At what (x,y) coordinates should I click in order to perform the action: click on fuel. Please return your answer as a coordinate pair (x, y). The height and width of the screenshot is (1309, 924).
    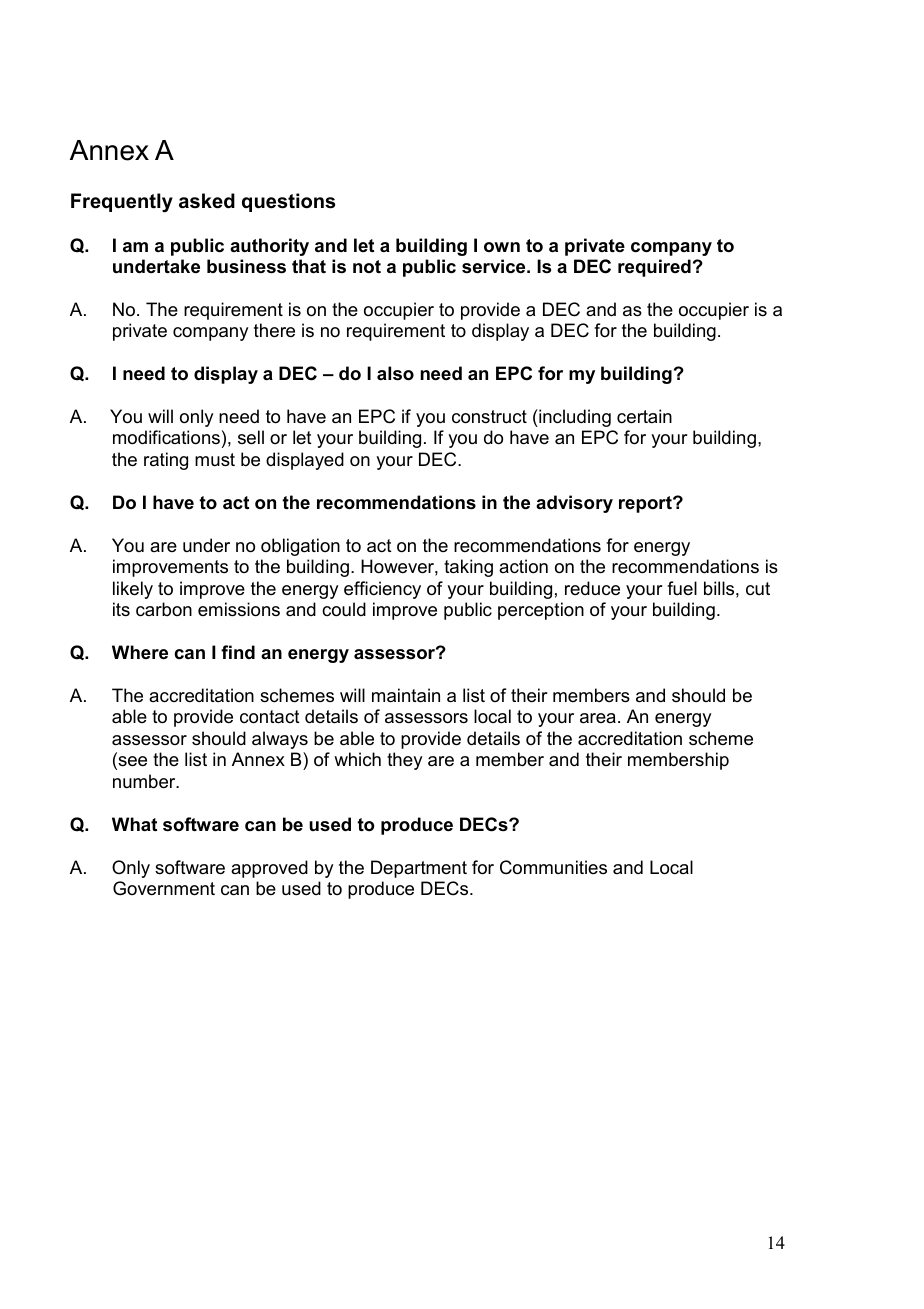
    Looking at the image, I should click on (682, 588).
